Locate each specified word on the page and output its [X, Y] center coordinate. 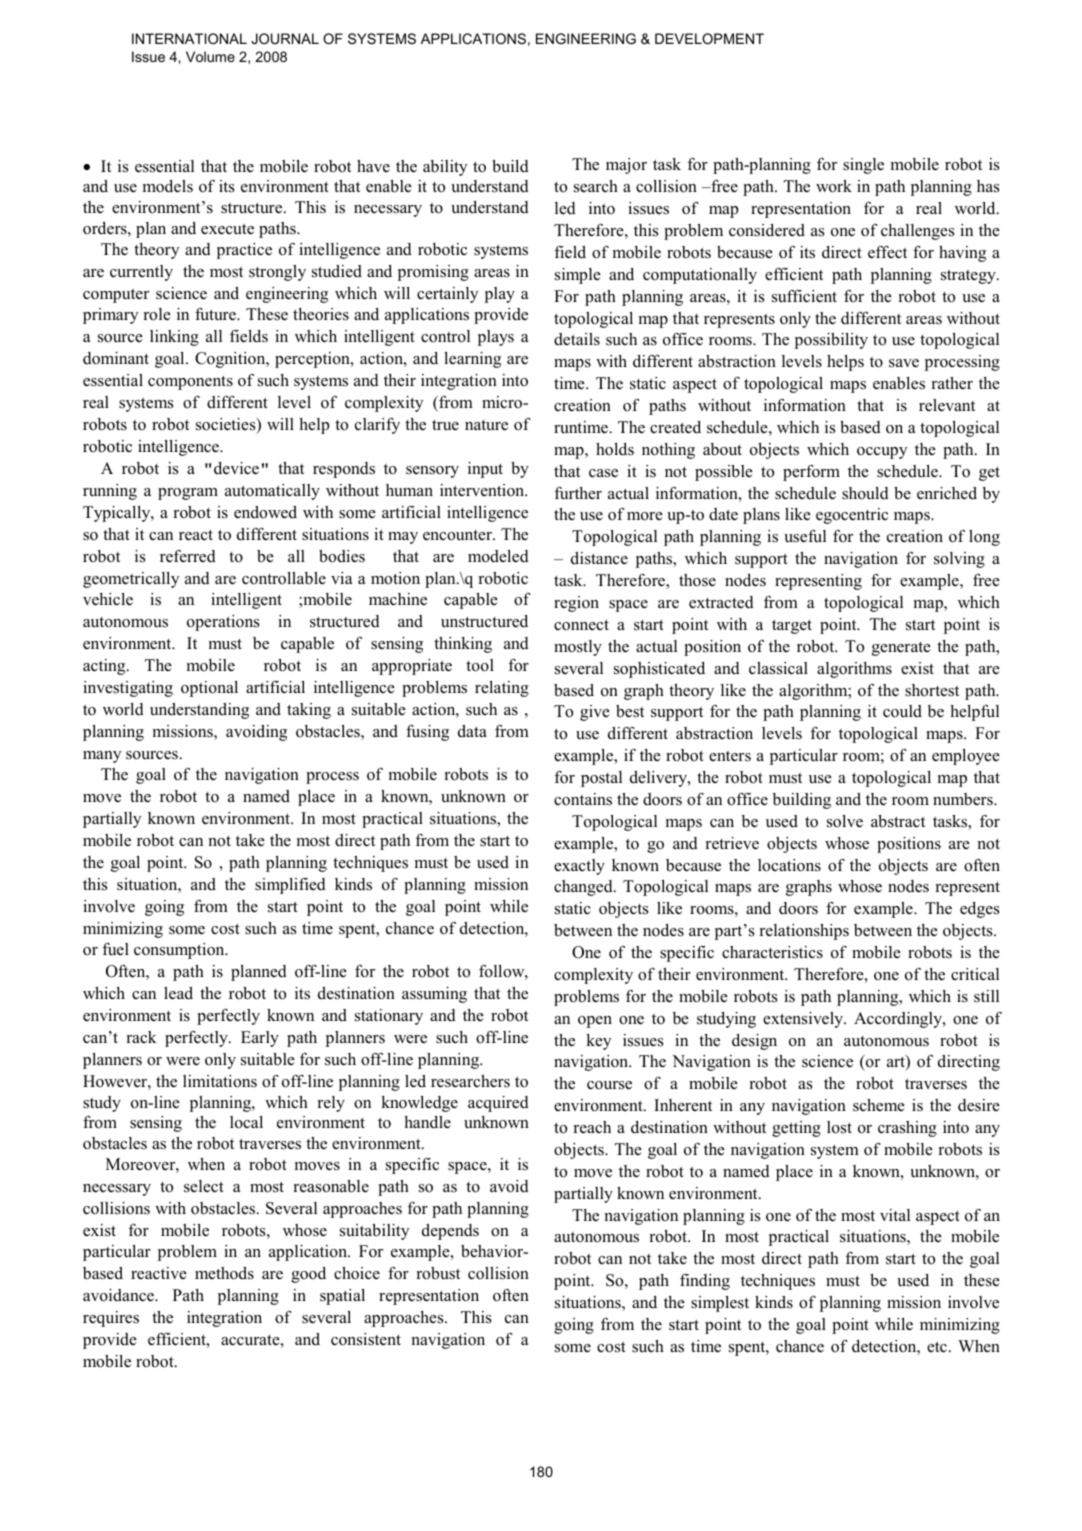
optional [209, 689]
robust [438, 1273]
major [626, 166]
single [863, 166]
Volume [210, 56]
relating [502, 689]
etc [937, 1347]
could [902, 711]
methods [224, 1273]
